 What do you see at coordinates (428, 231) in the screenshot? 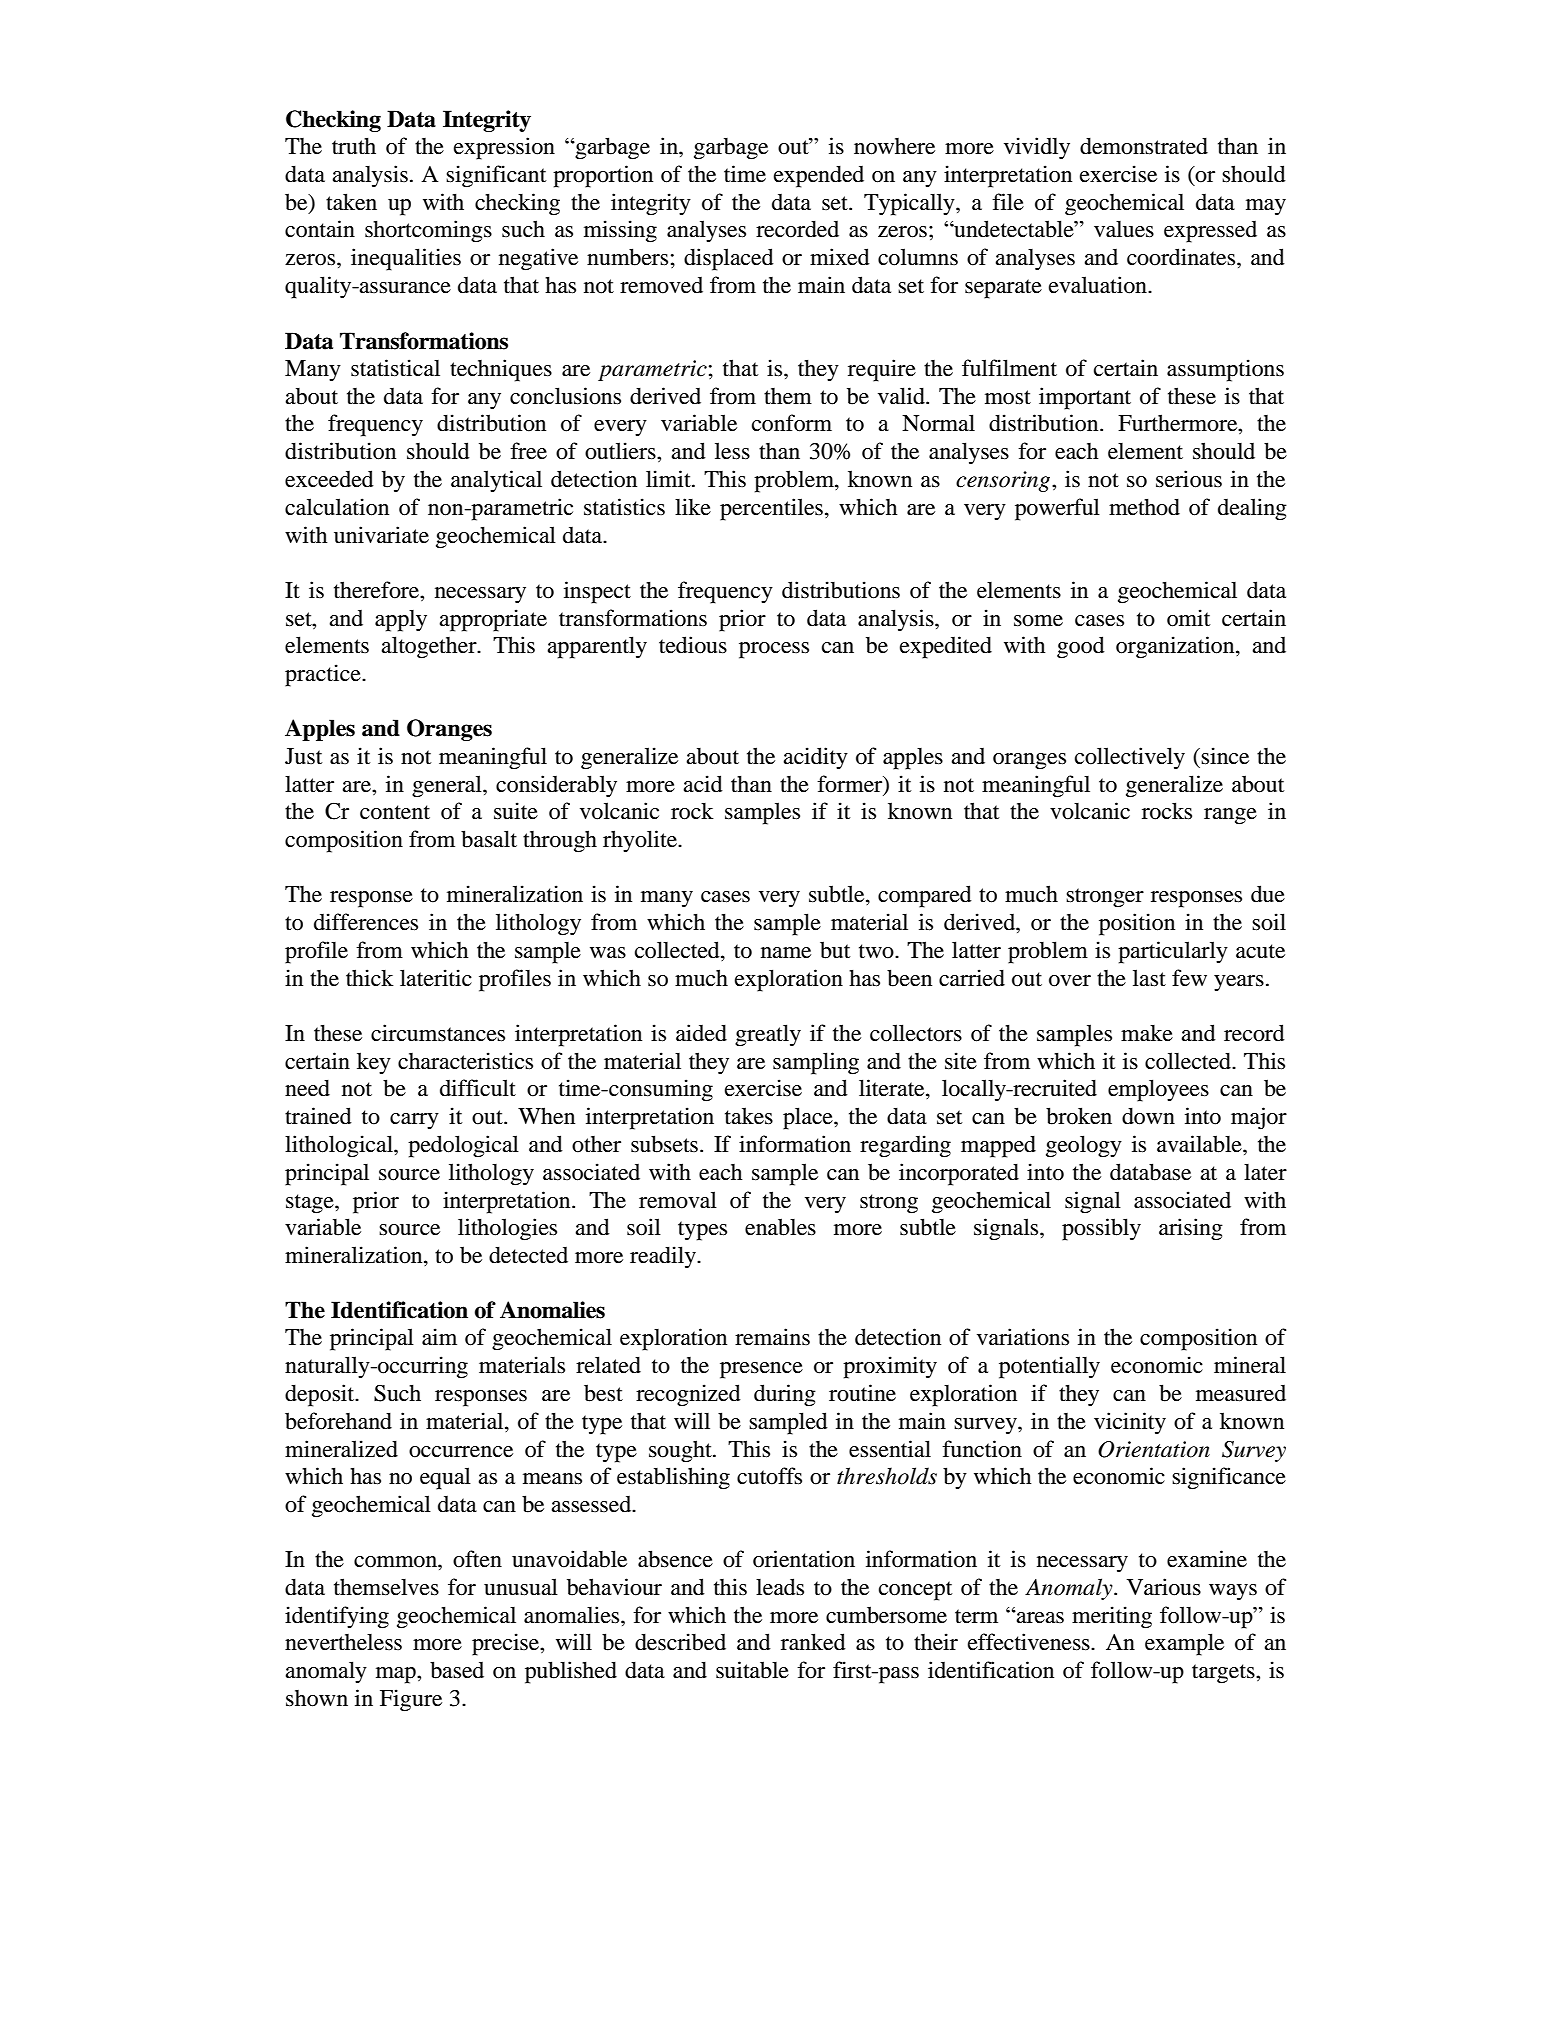
I see `shortcomings` at bounding box center [428, 231].
